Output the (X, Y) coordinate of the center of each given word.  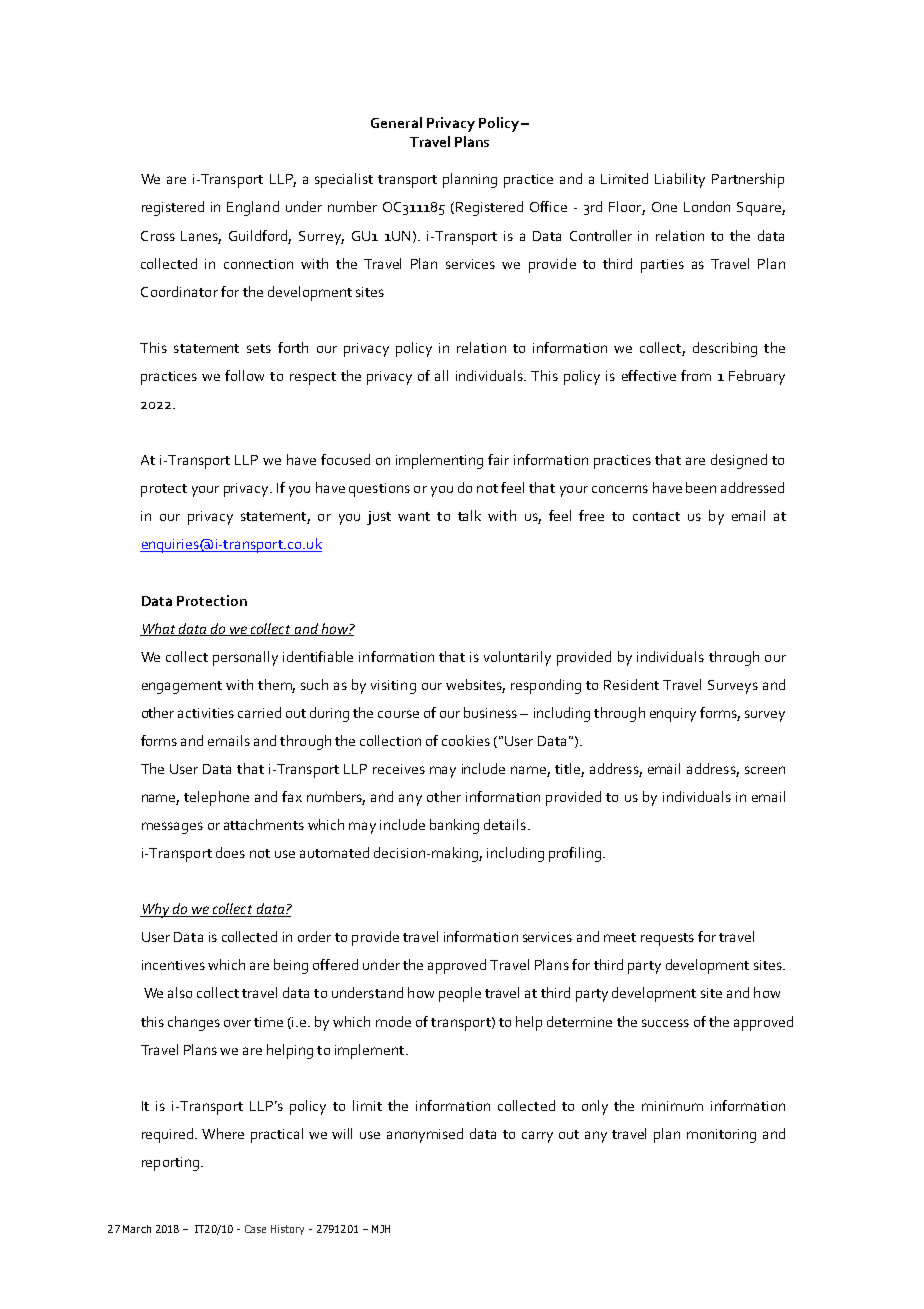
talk (469, 515)
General (396, 122)
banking (454, 826)
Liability (680, 180)
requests (667, 939)
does (230, 852)
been (701, 487)
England (253, 208)
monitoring (721, 1136)
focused (345, 459)
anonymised (425, 1135)
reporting (172, 1164)
